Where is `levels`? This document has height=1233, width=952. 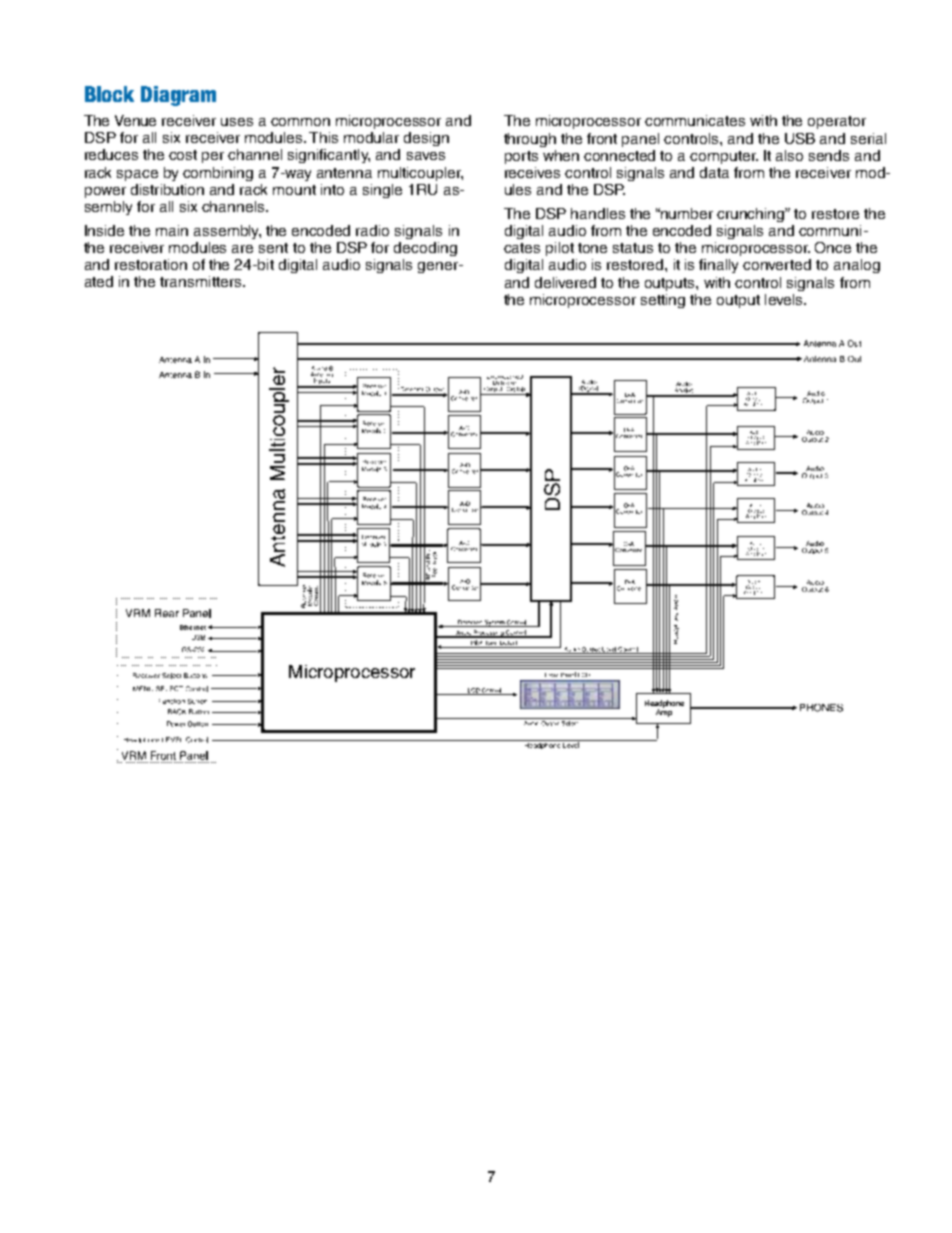 levels is located at coordinates (785, 299).
